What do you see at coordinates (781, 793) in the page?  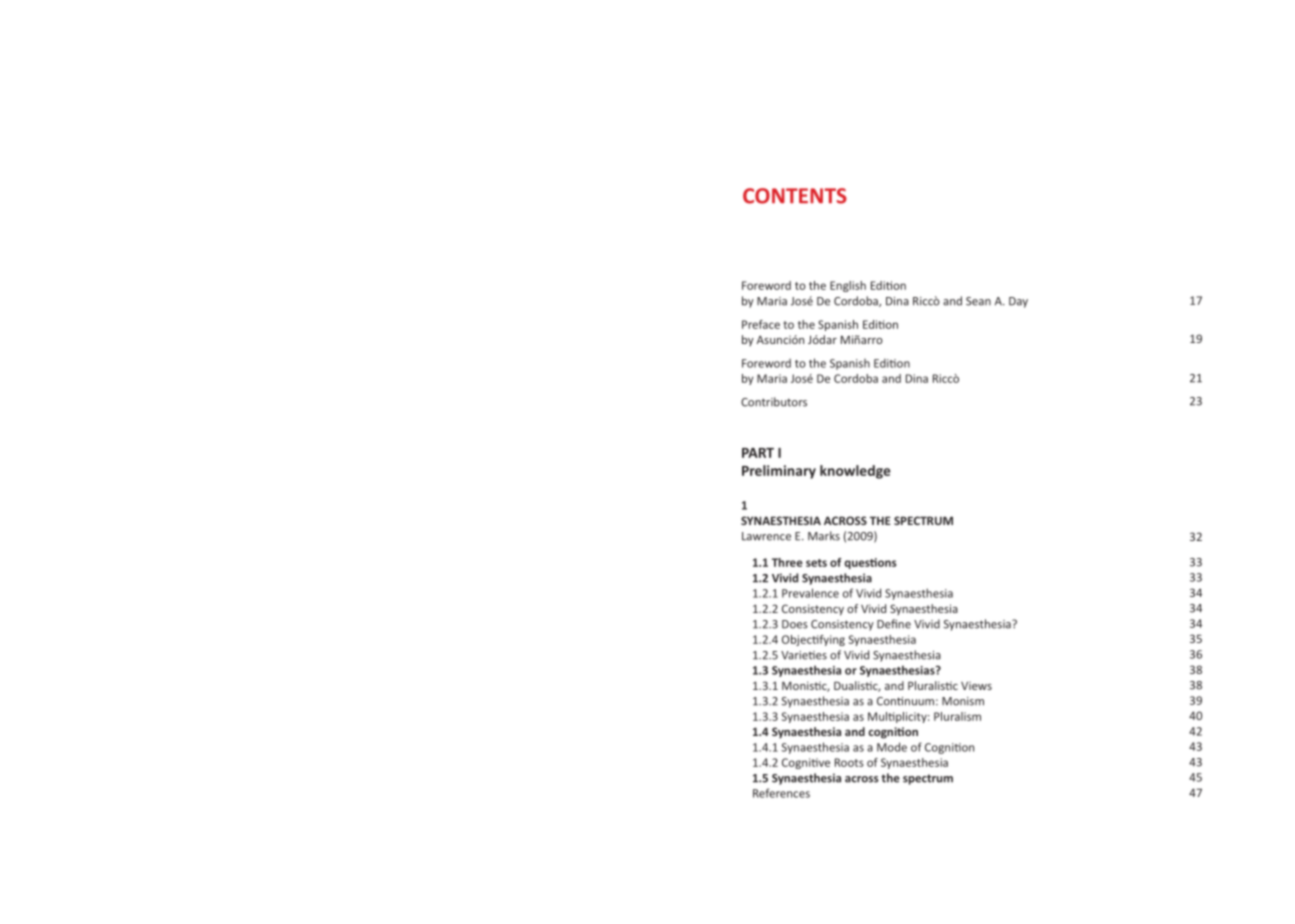 I see `References` at bounding box center [781, 793].
